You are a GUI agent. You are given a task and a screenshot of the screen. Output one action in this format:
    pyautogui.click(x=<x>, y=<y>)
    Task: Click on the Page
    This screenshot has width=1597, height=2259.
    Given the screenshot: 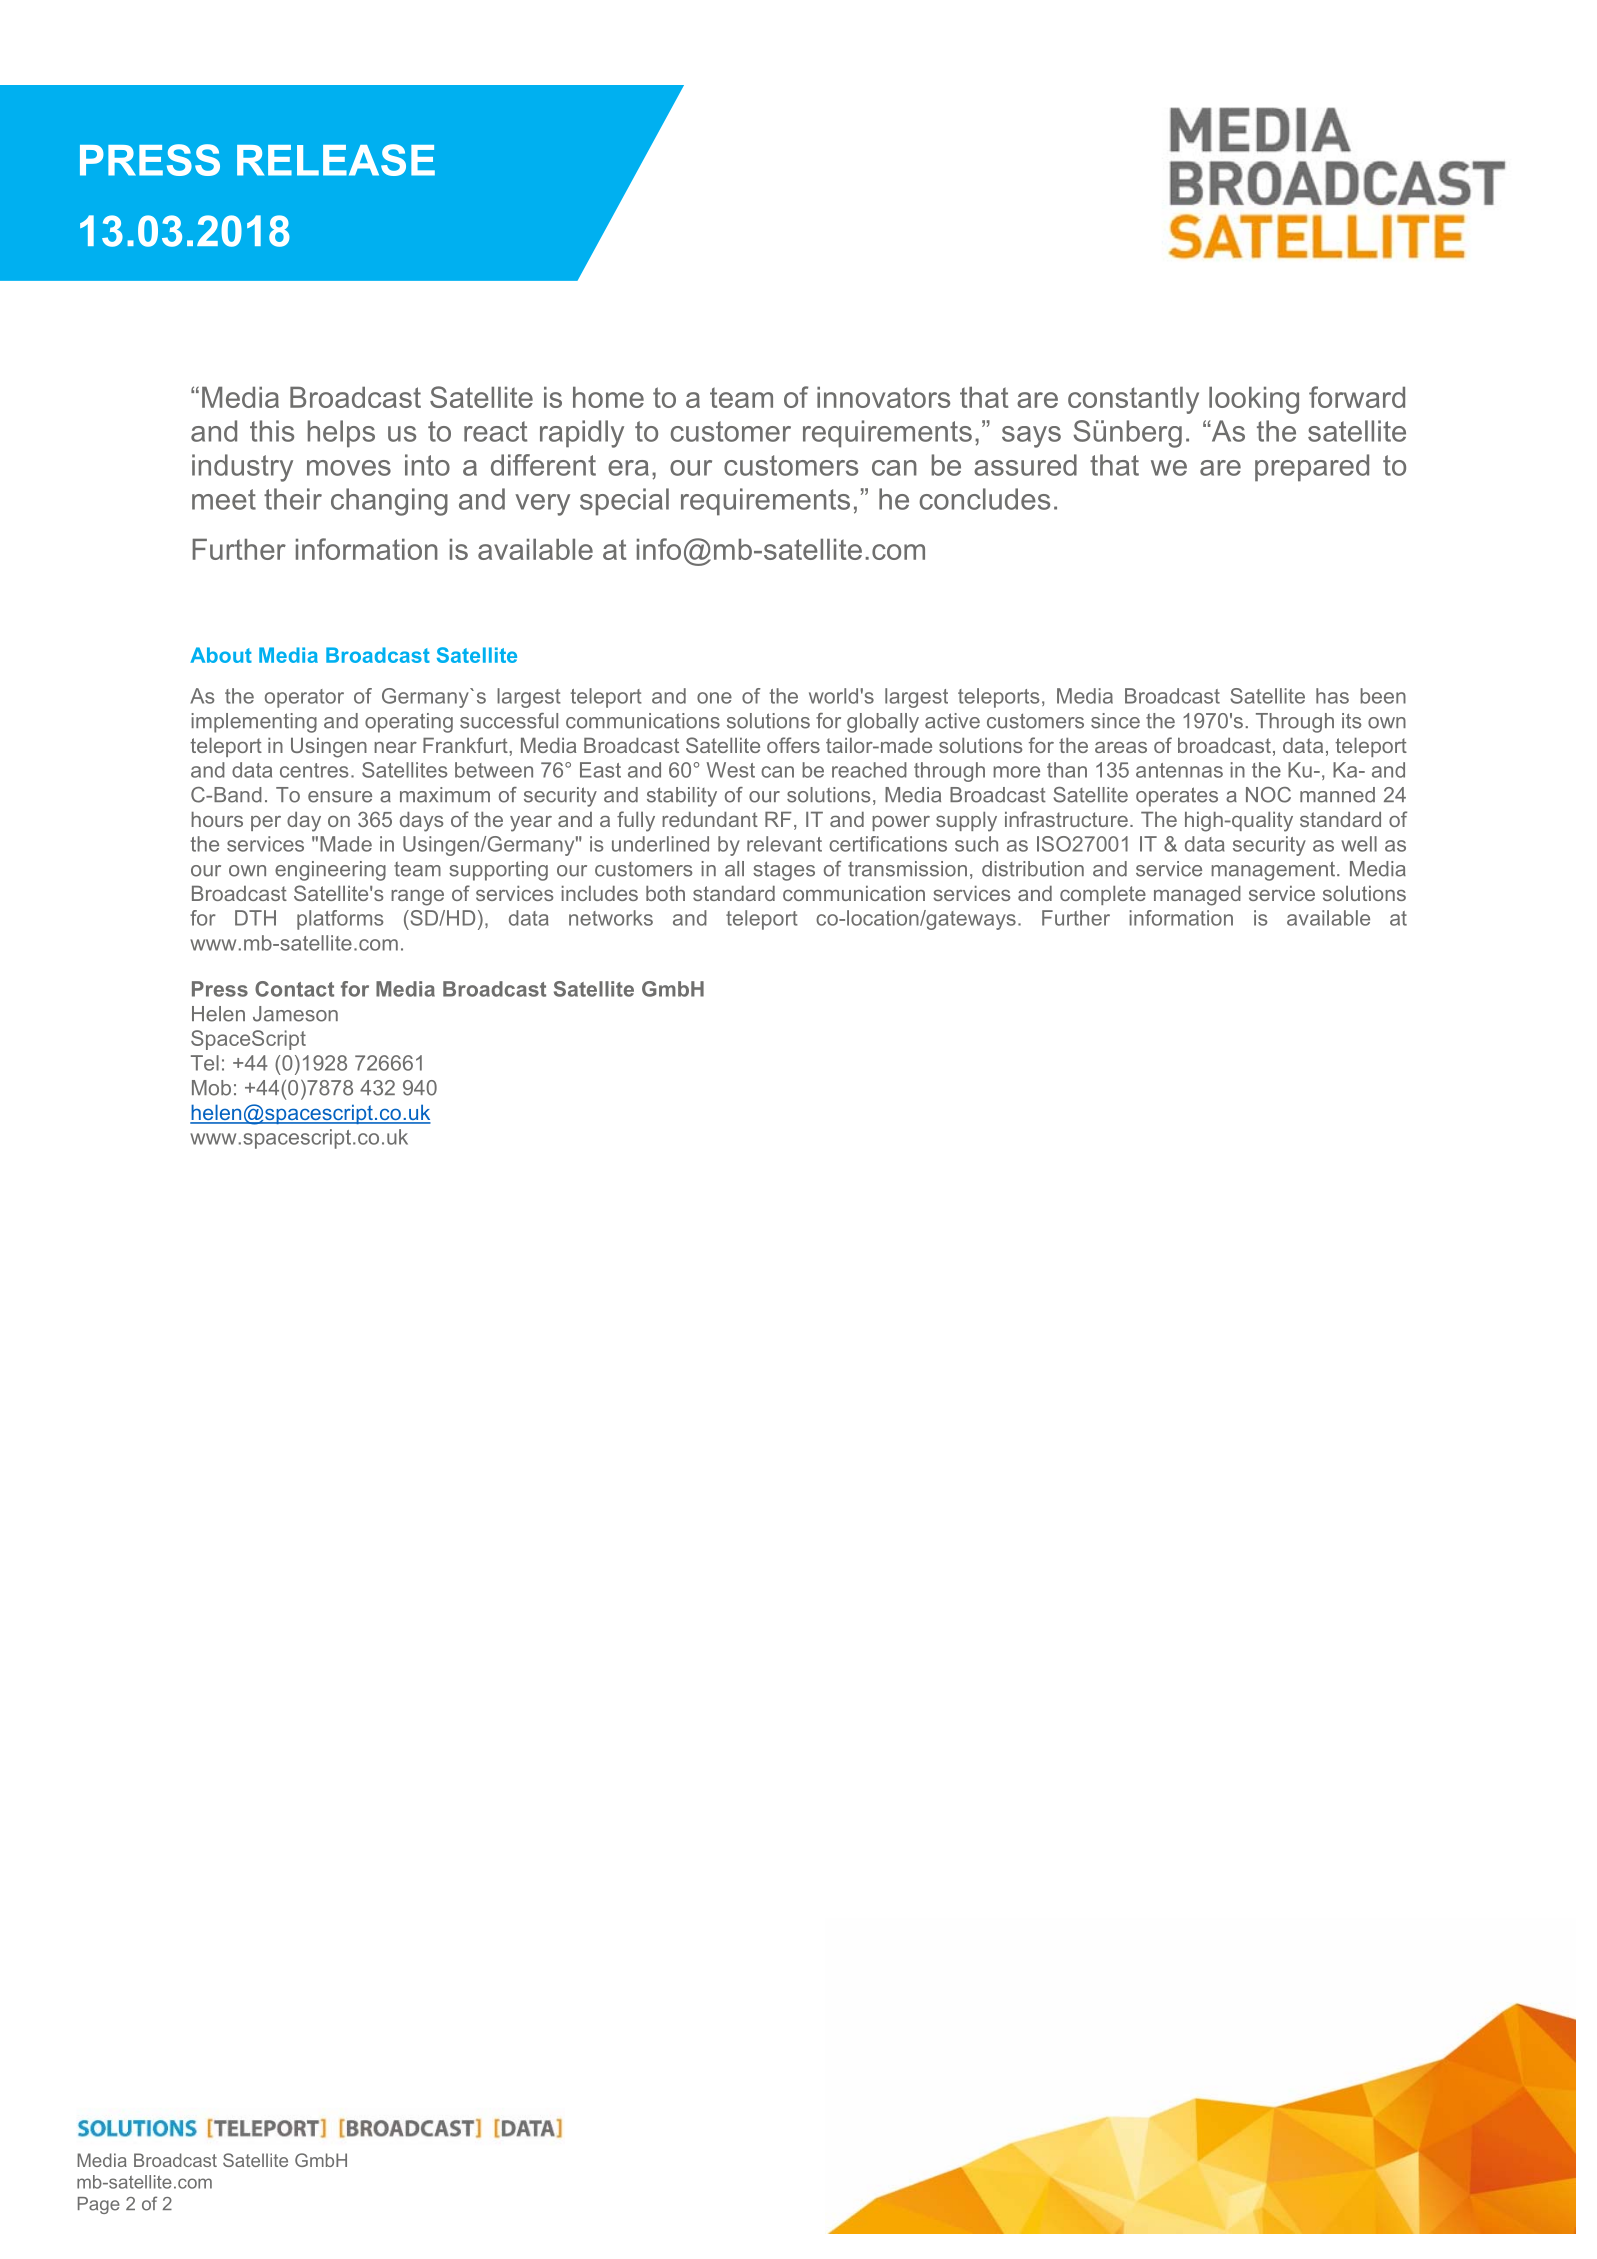 What is the action you would take?
    pyautogui.click(x=99, y=2205)
